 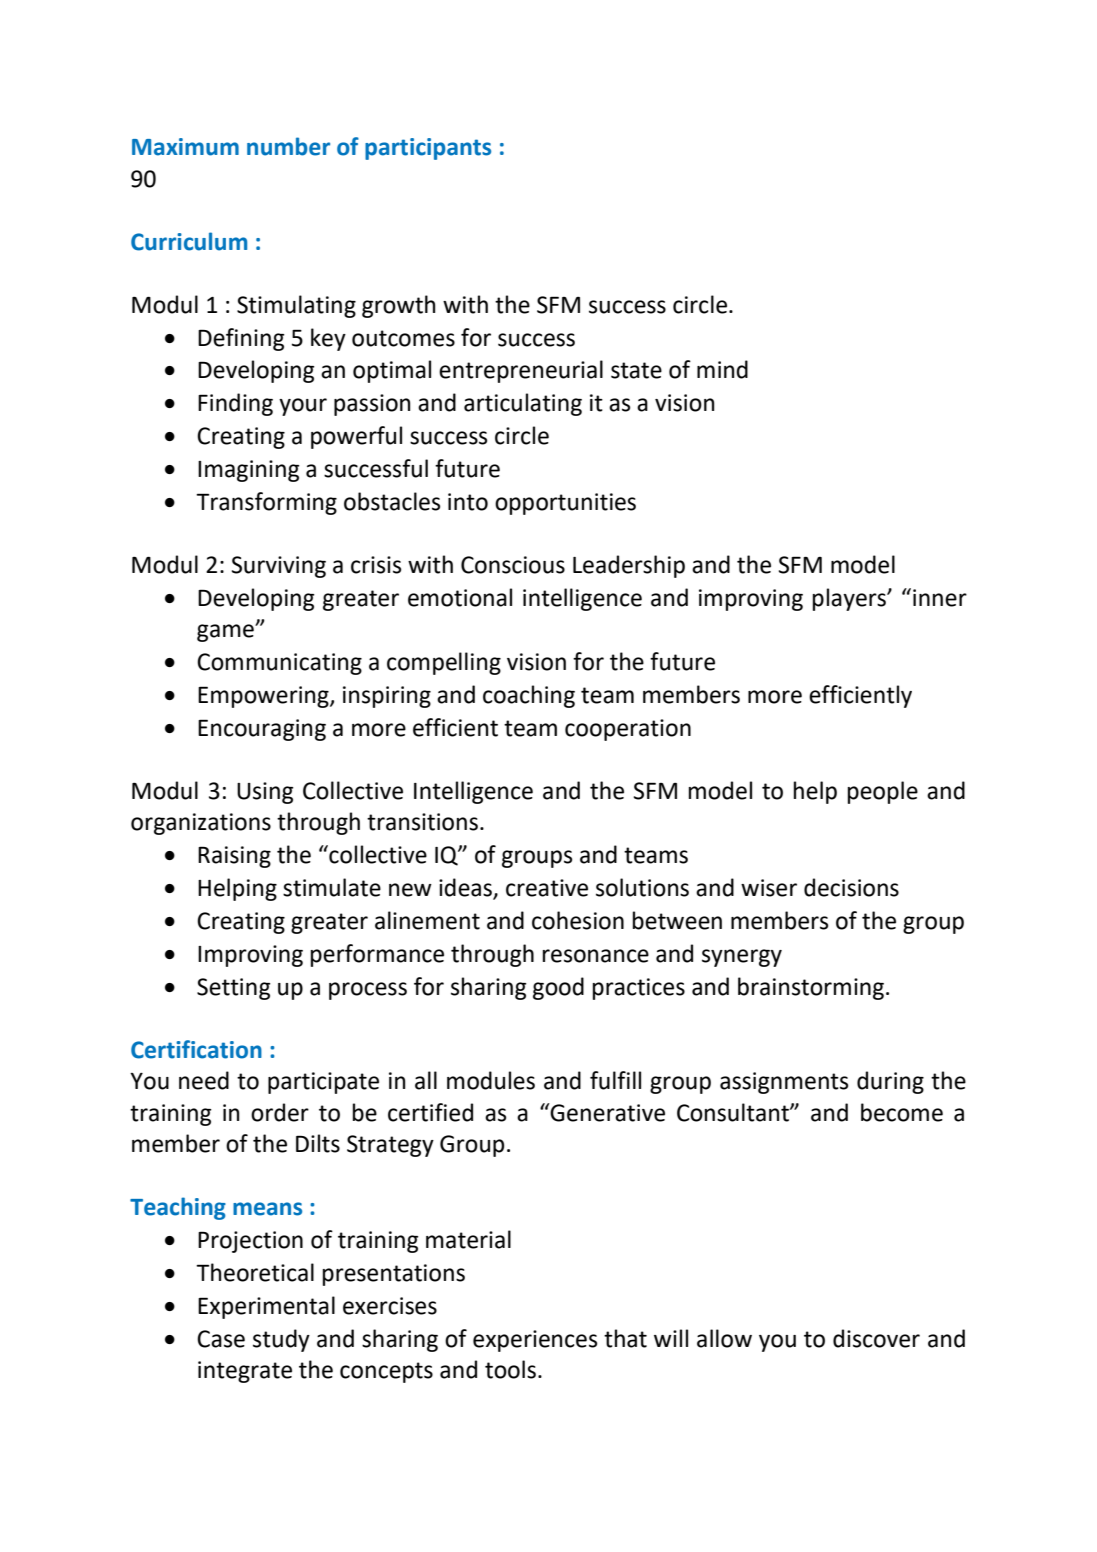 I want to click on mind, so click(x=722, y=369).
